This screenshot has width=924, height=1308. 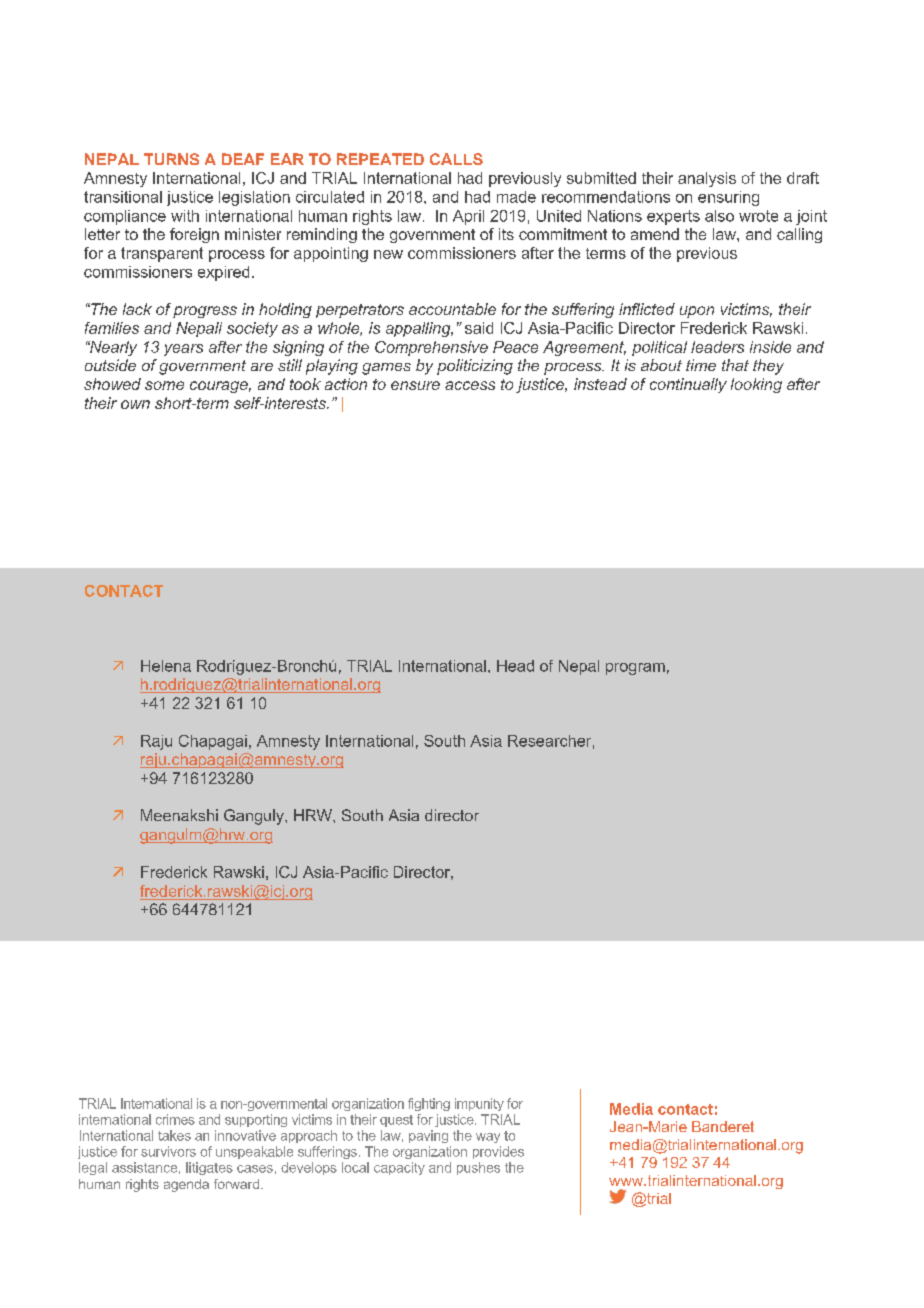 What do you see at coordinates (635, 669) in the screenshot?
I see `program` at bounding box center [635, 669].
